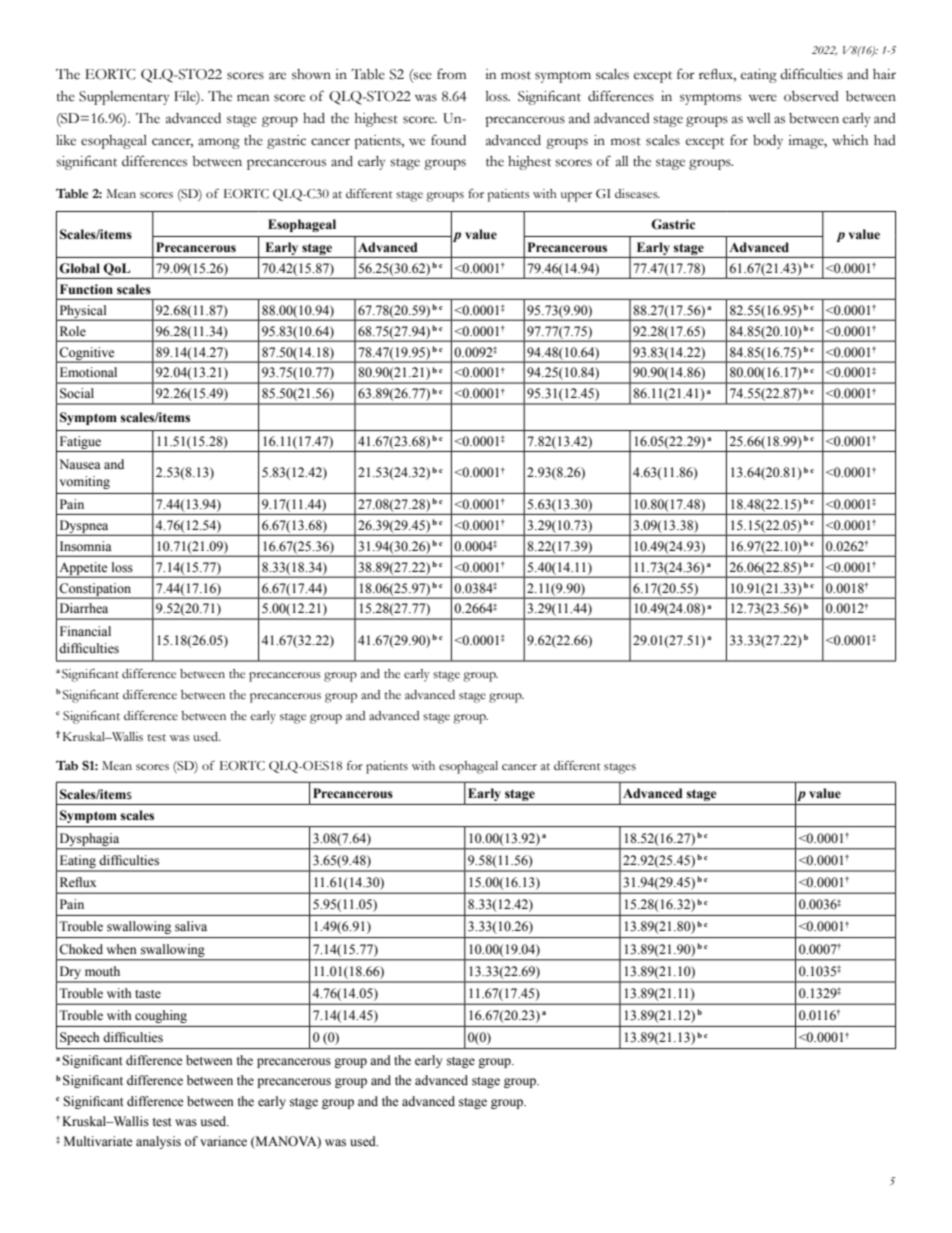 The image size is (952, 1233). I want to click on Constipation, so click(95, 590).
